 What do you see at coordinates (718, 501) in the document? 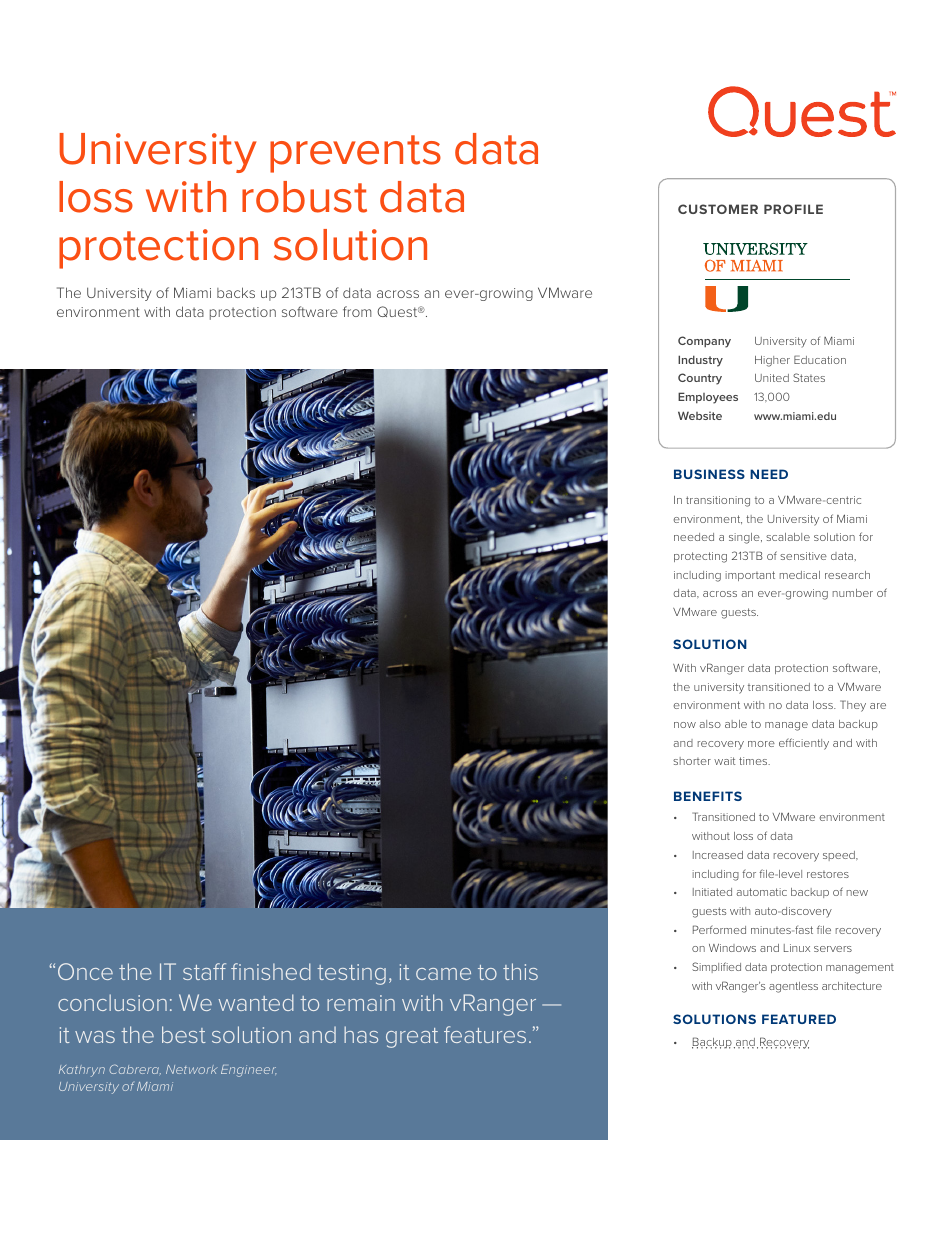
I see `transitioning` at bounding box center [718, 501].
